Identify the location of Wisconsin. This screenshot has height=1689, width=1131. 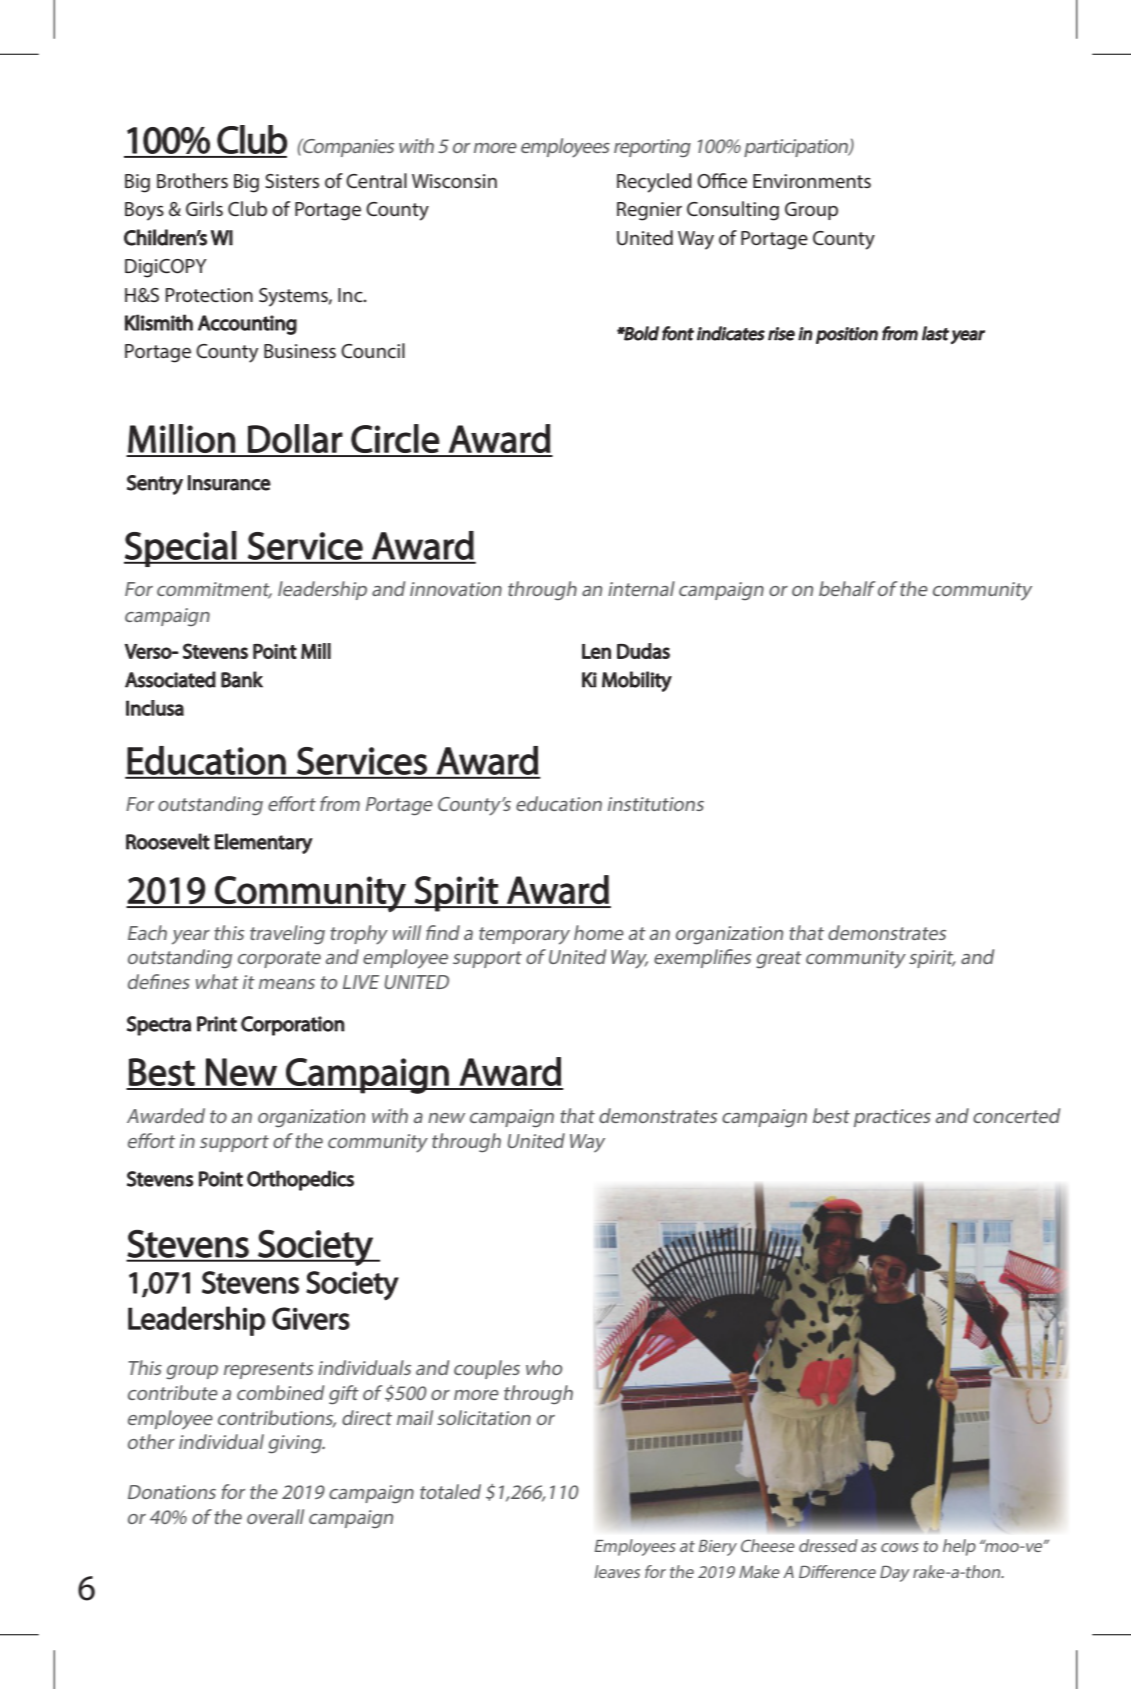
(454, 181).
